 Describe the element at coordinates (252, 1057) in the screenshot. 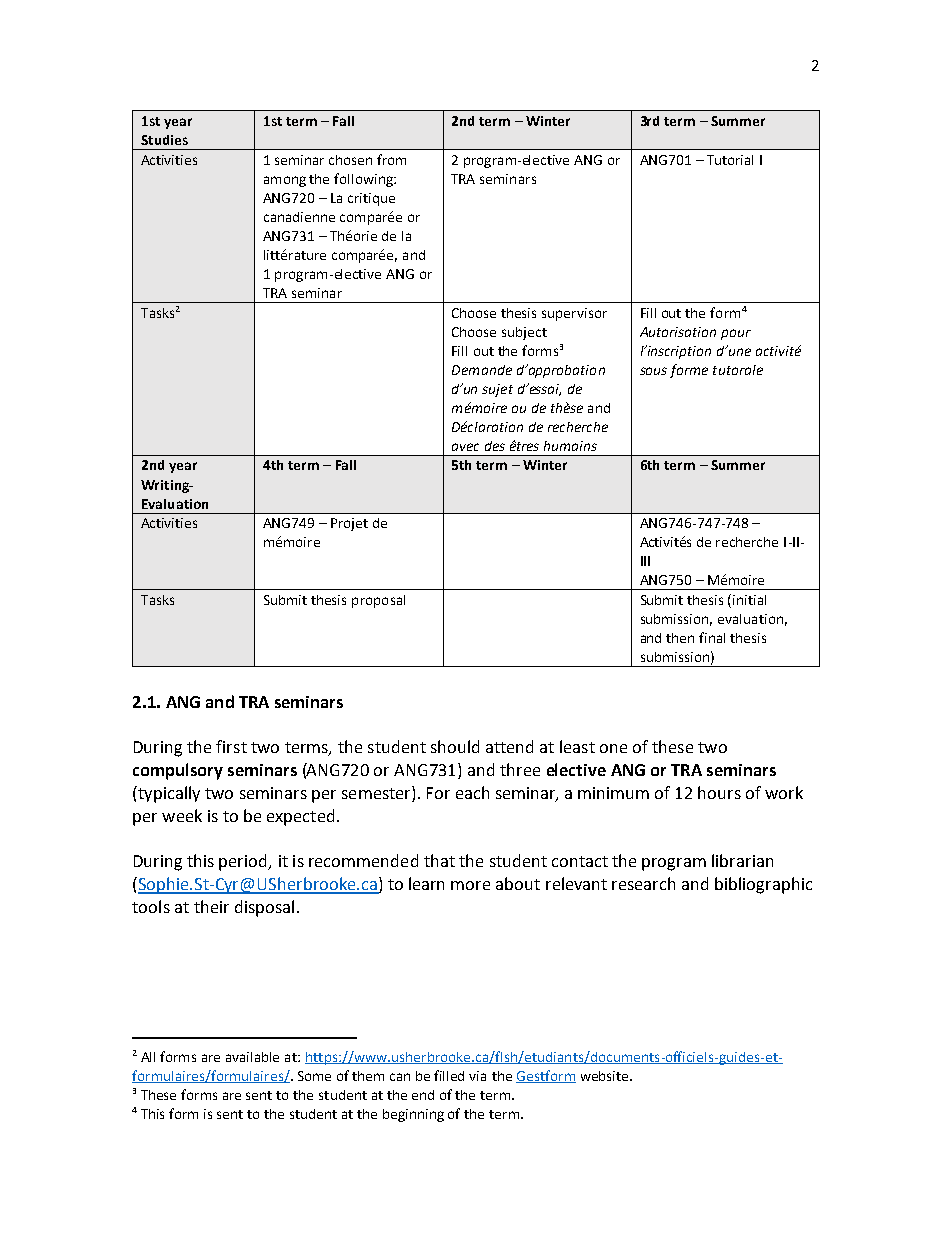

I see `available` at that location.
